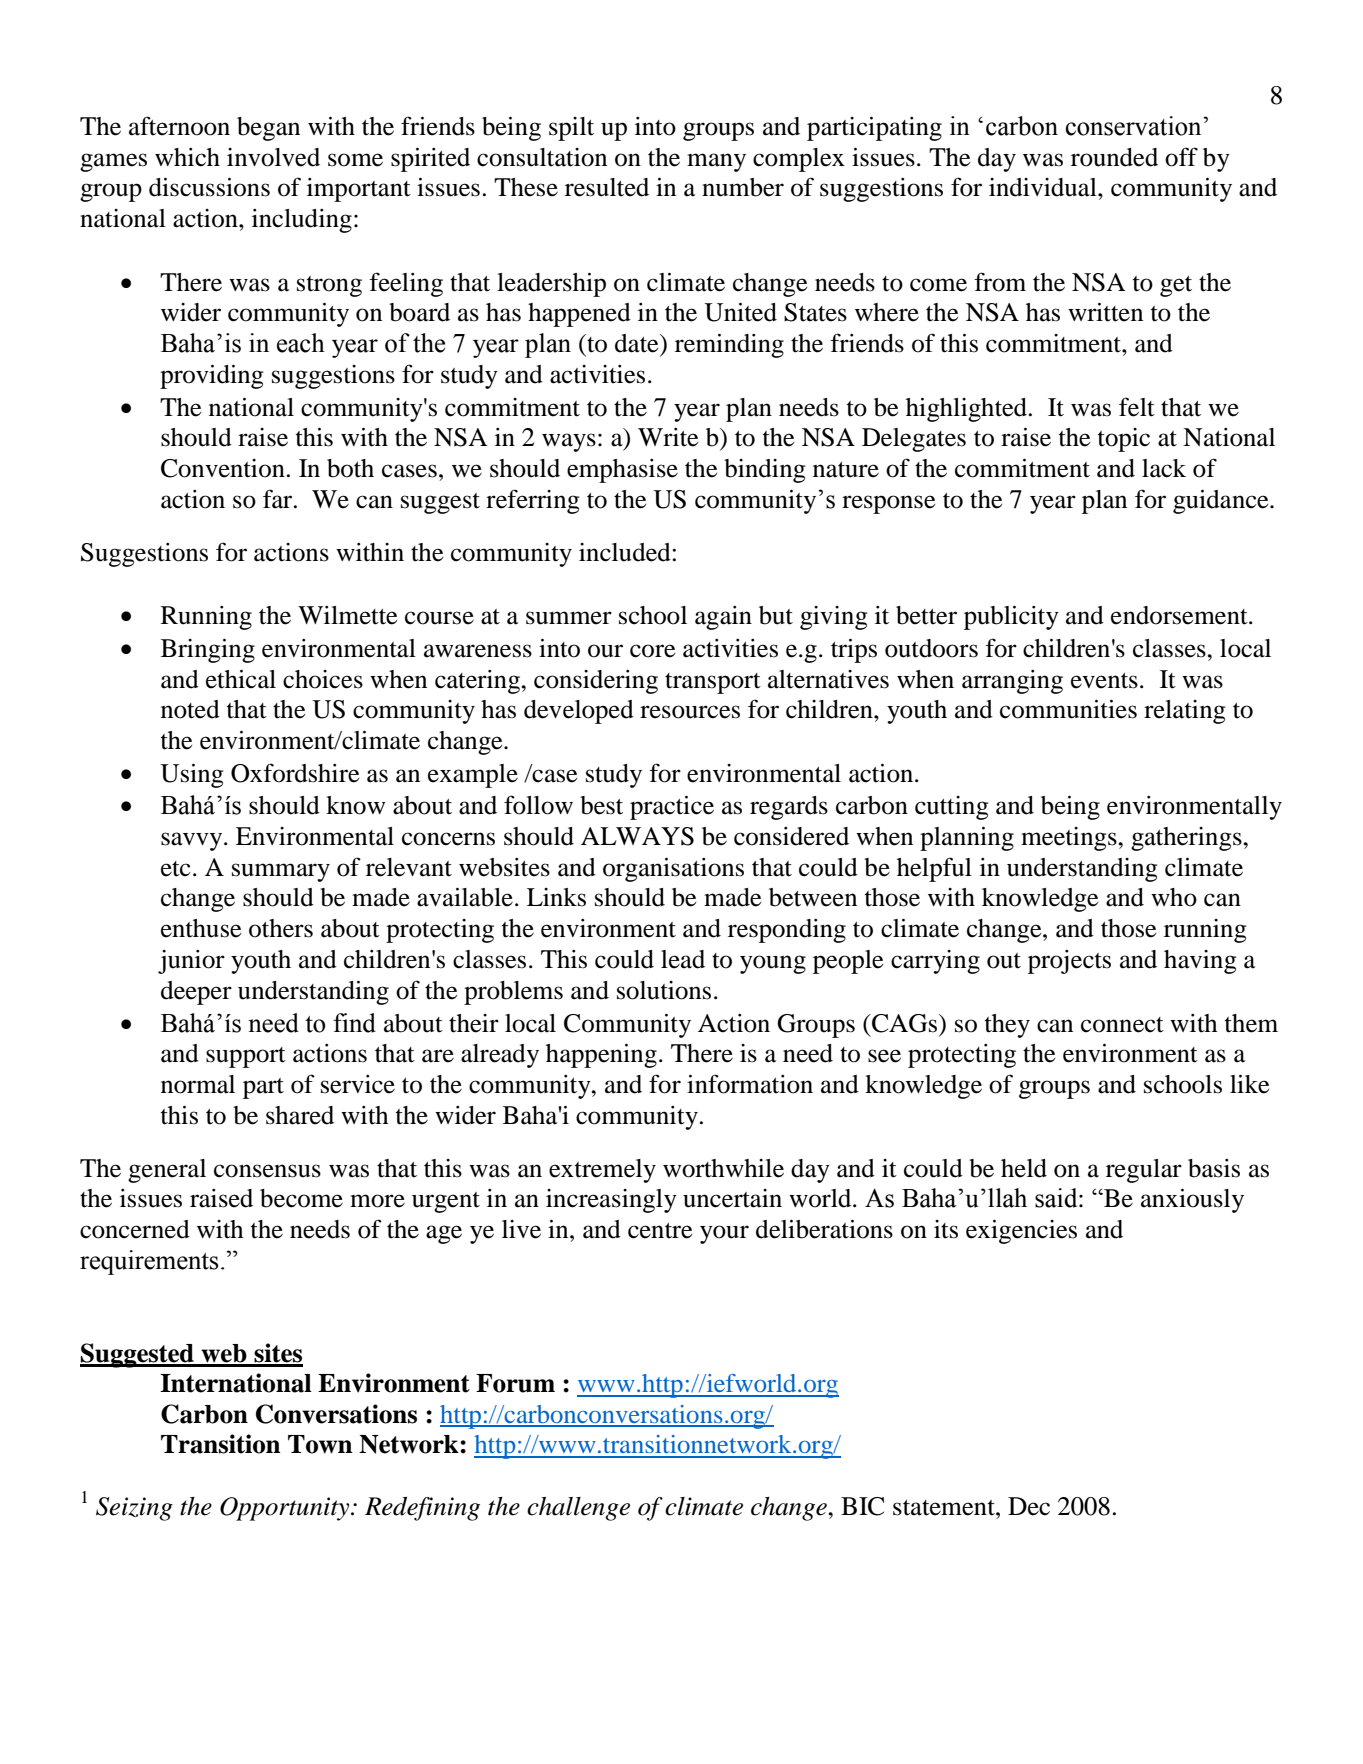 The width and height of the screenshot is (1363, 1764). I want to click on challenge, so click(578, 1509).
